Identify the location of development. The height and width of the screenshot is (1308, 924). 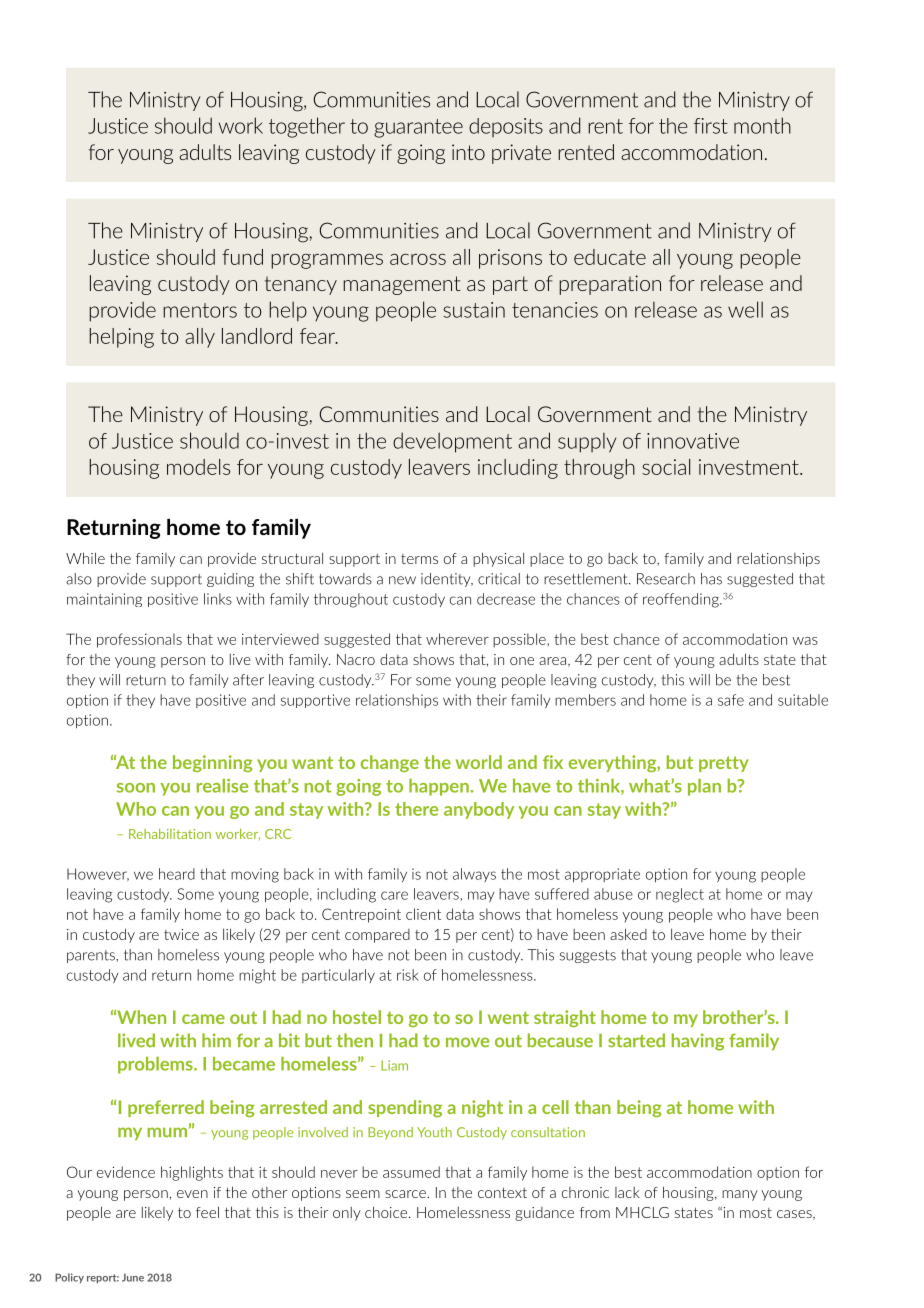
(452, 442).
